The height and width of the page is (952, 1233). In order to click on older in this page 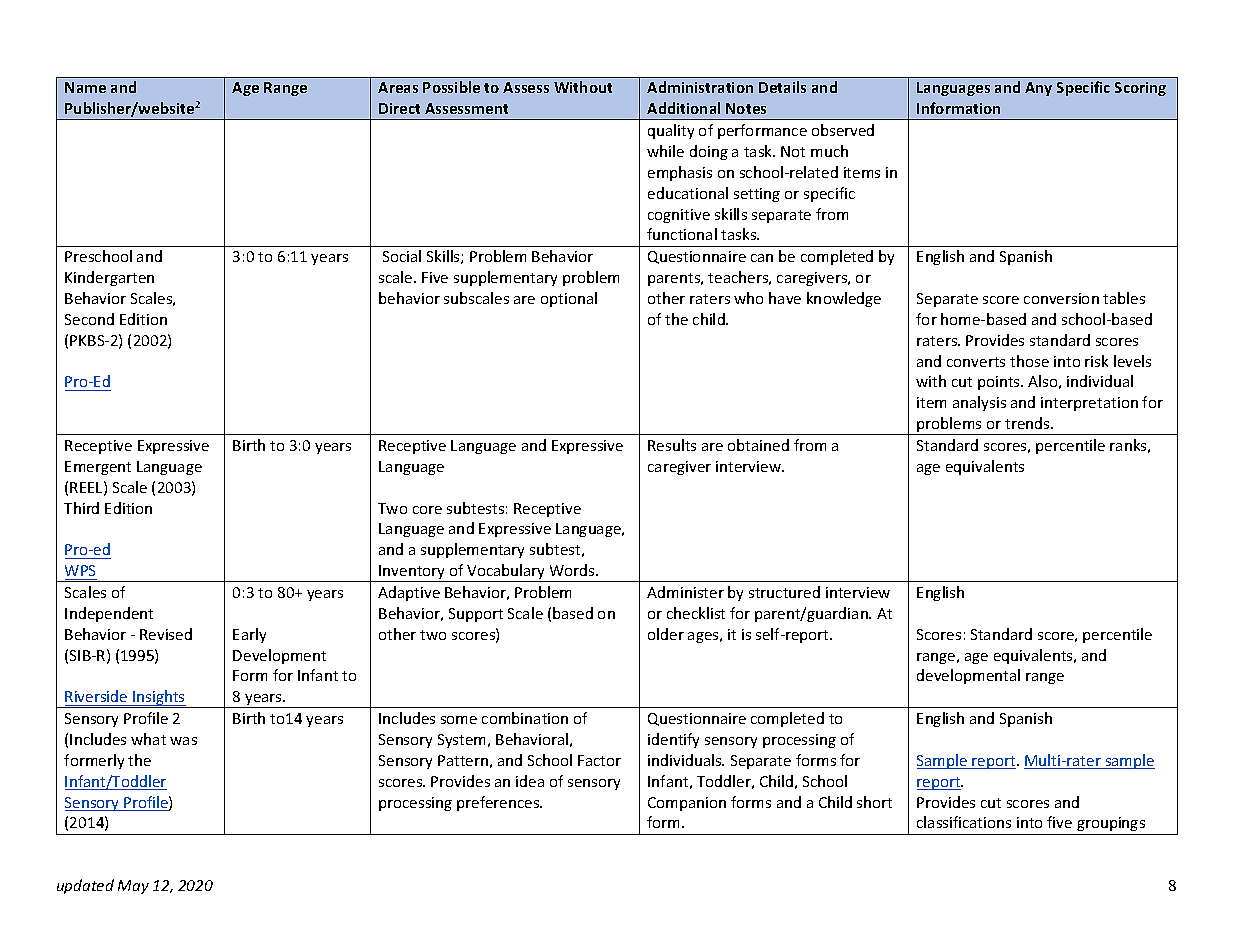, I will do `click(666, 634)`.
